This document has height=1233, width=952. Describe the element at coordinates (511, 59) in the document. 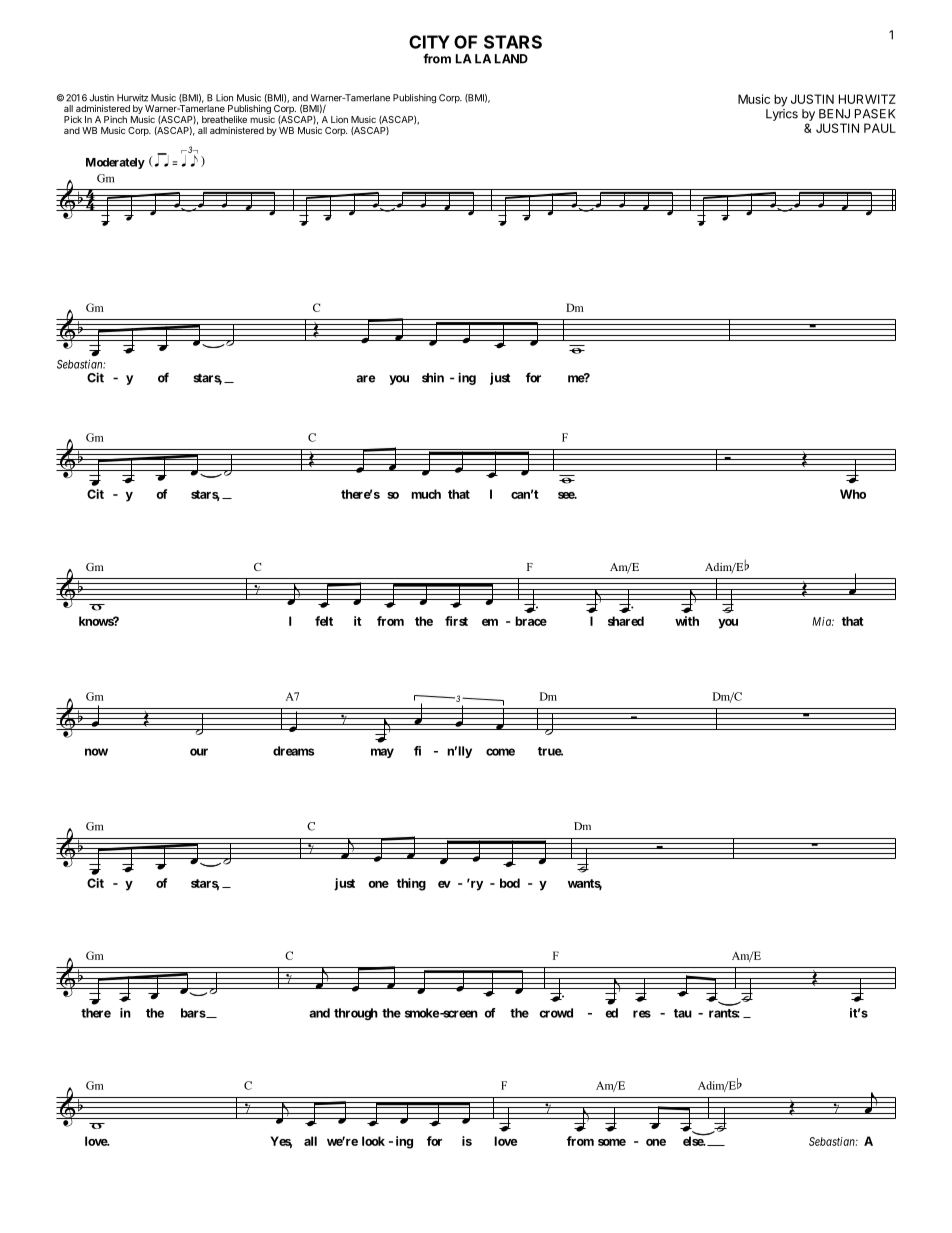

I see `LAND` at that location.
